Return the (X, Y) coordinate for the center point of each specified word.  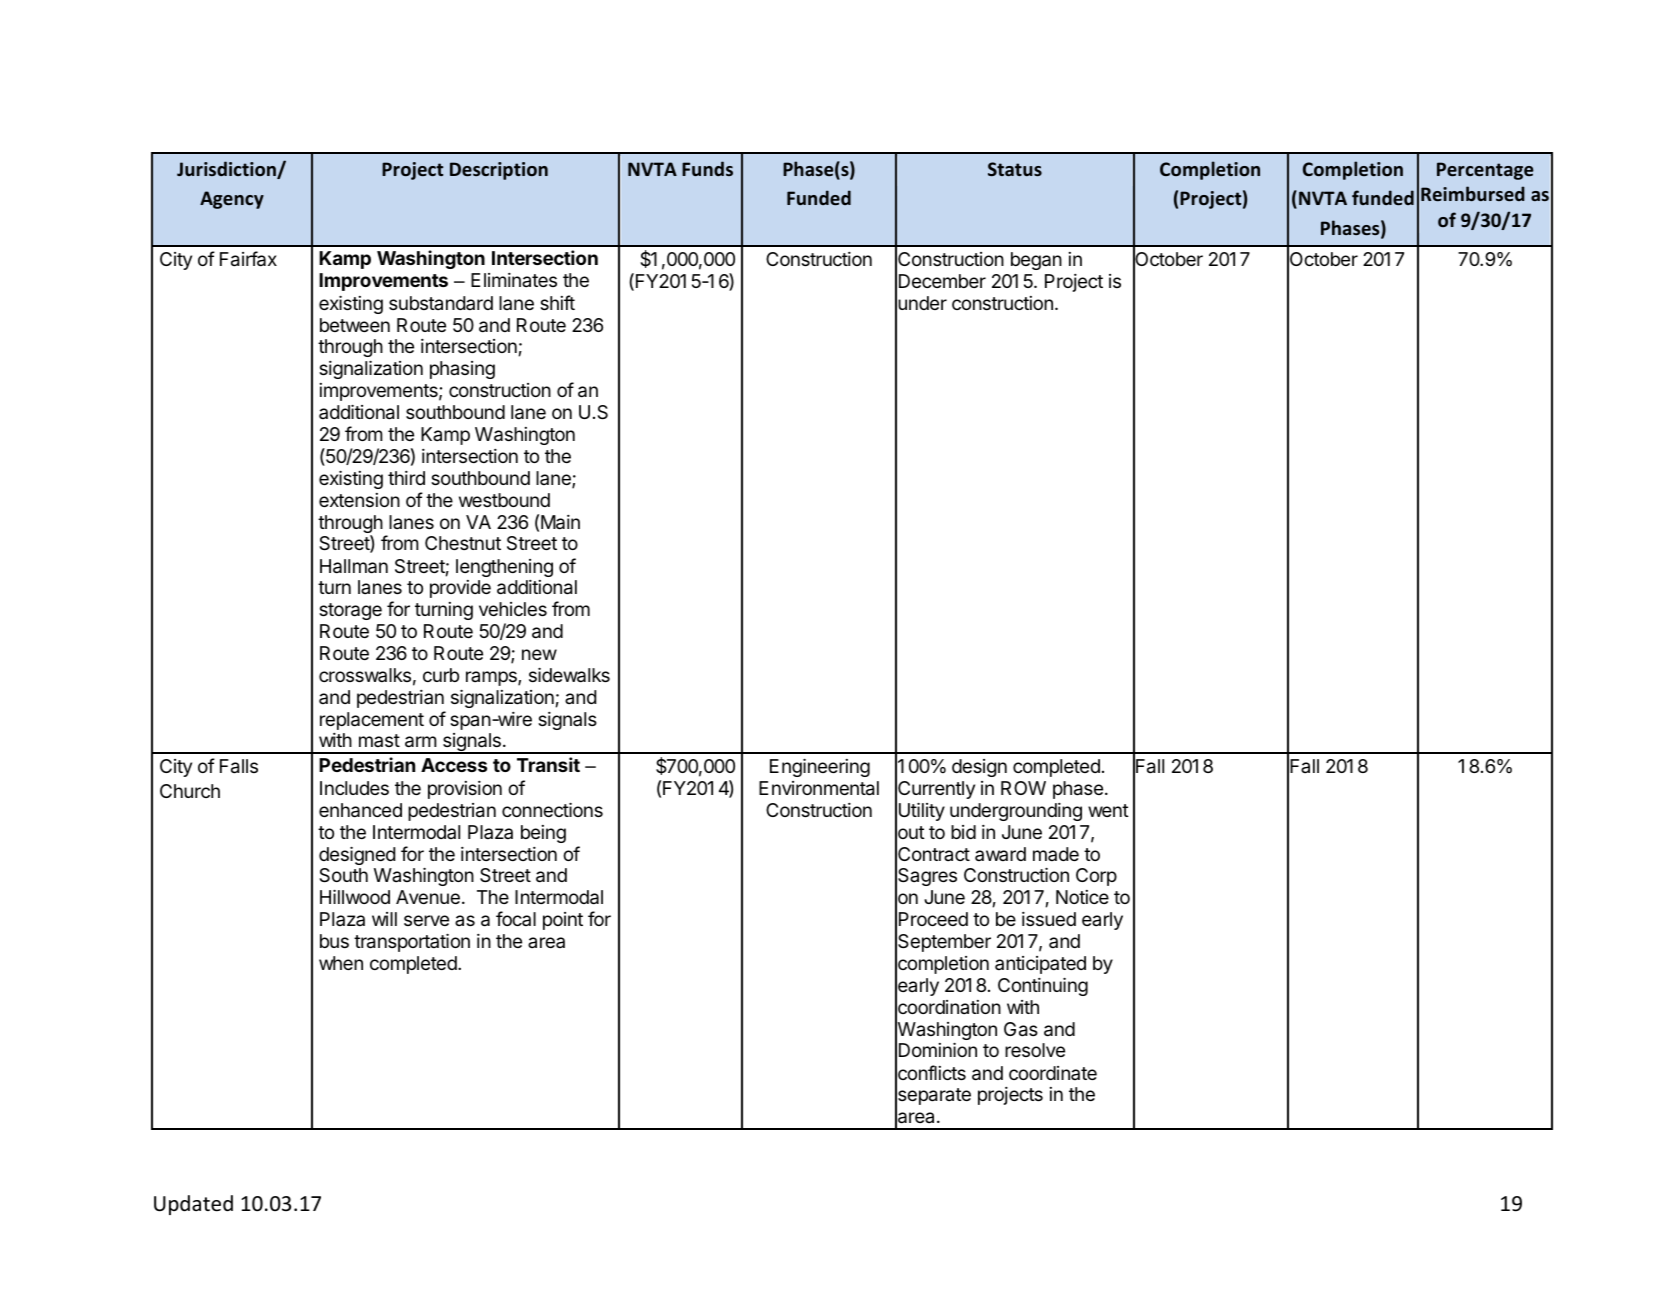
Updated (193, 1205)
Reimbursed (1473, 193)
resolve (1035, 1050)
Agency (232, 200)
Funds (707, 168)
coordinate (1053, 1073)
